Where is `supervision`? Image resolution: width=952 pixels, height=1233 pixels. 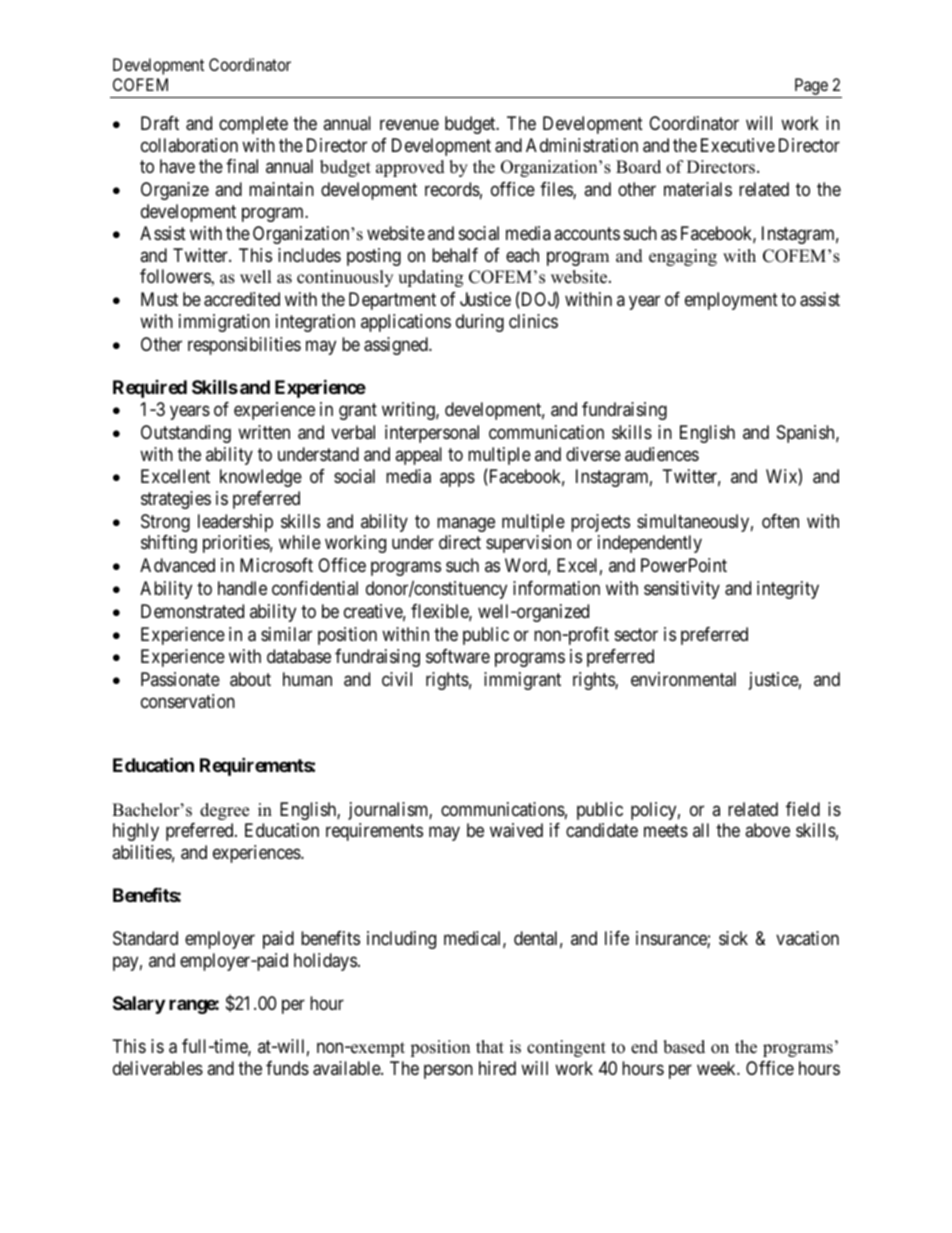
supervision is located at coordinates (528, 544).
